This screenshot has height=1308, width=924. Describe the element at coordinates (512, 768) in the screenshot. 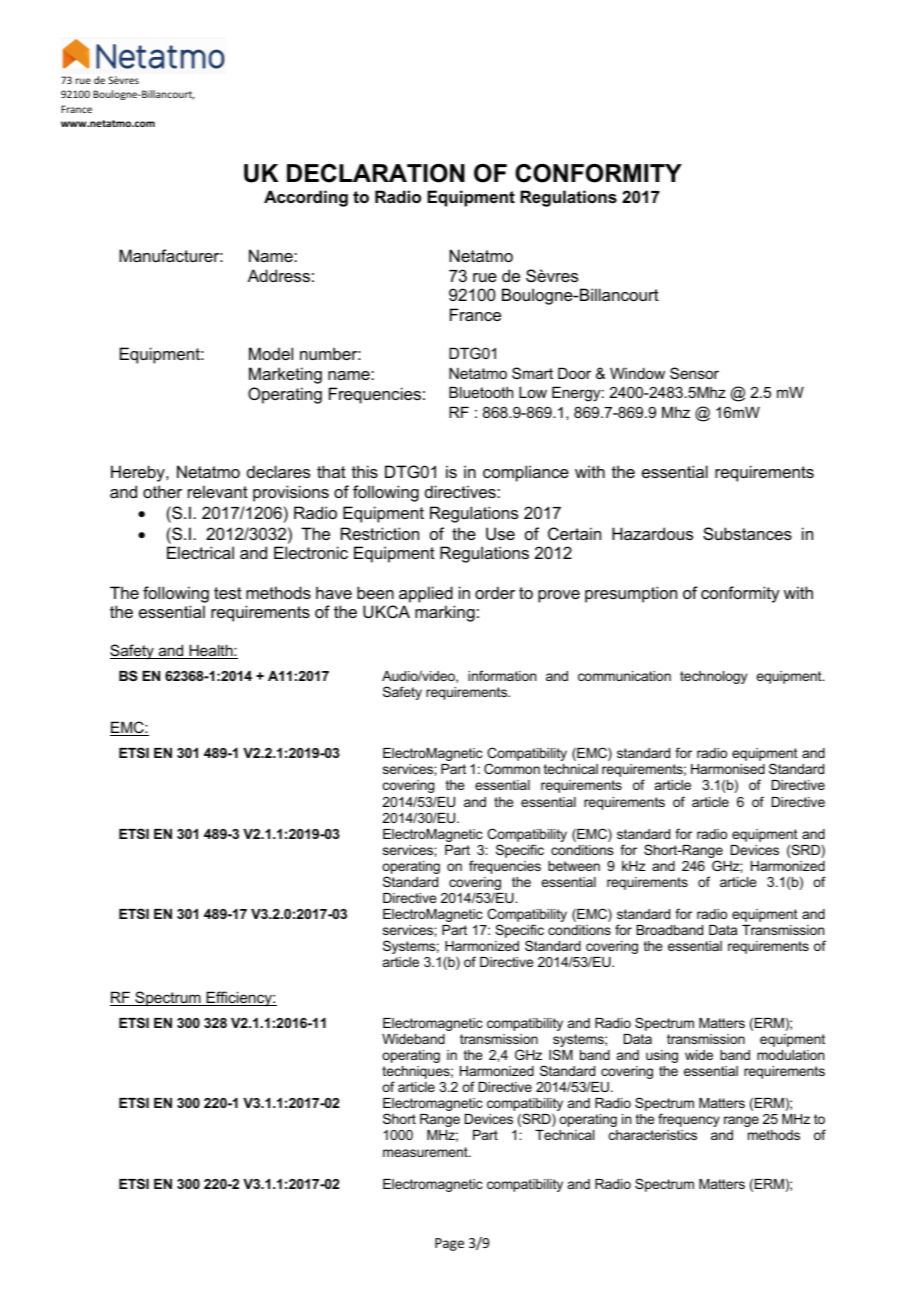

I see `Common` at that location.
